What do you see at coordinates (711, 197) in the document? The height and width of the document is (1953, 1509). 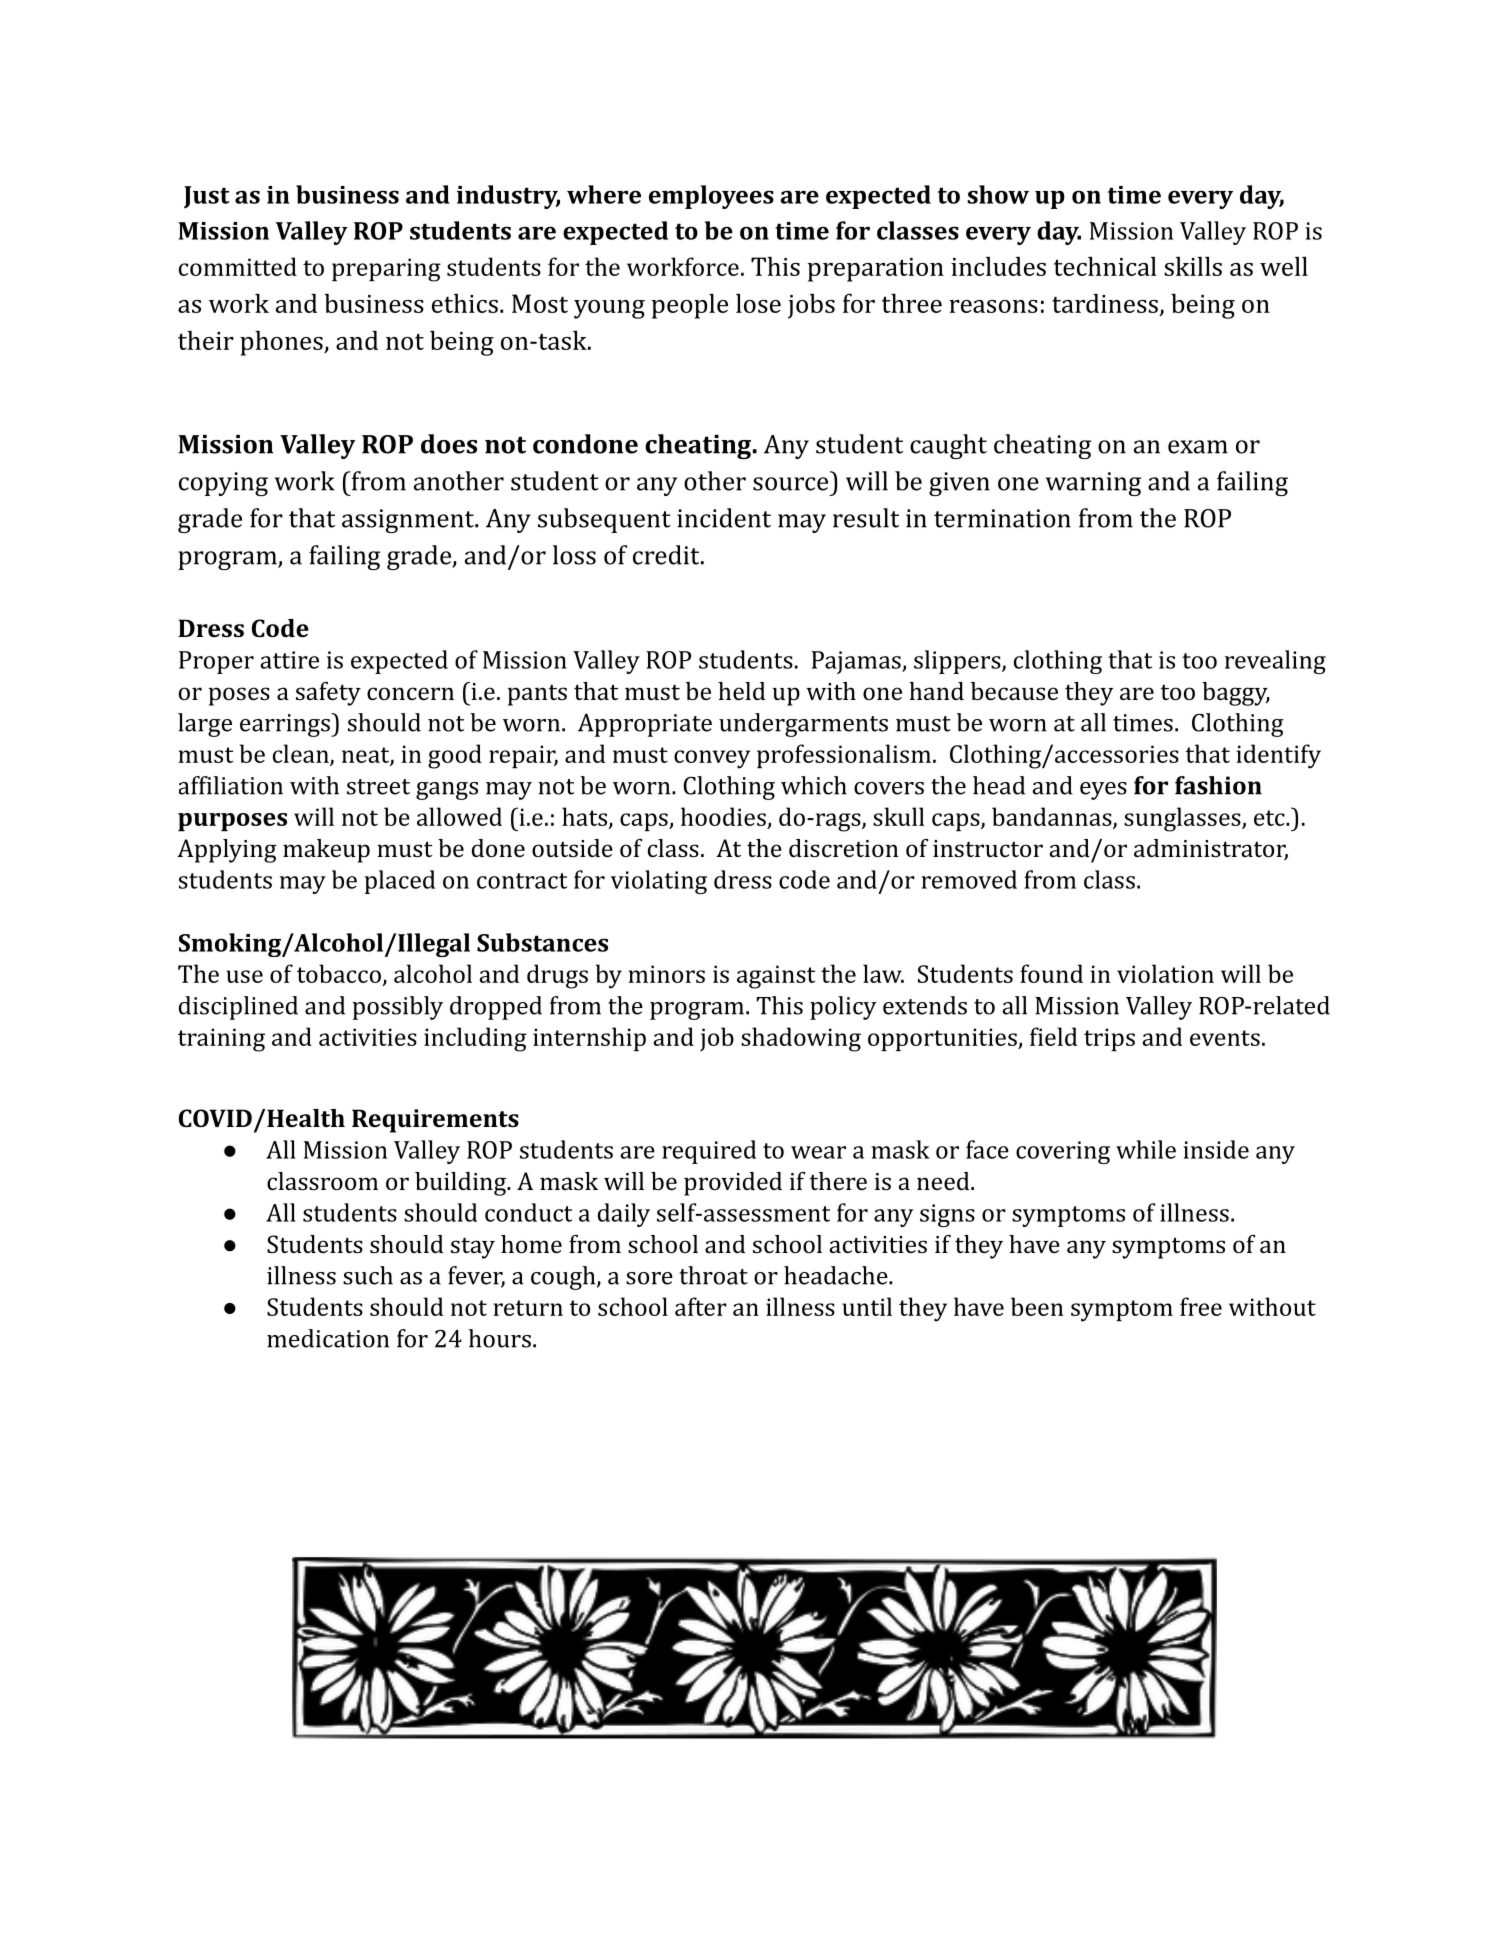 I see `employees` at bounding box center [711, 197].
